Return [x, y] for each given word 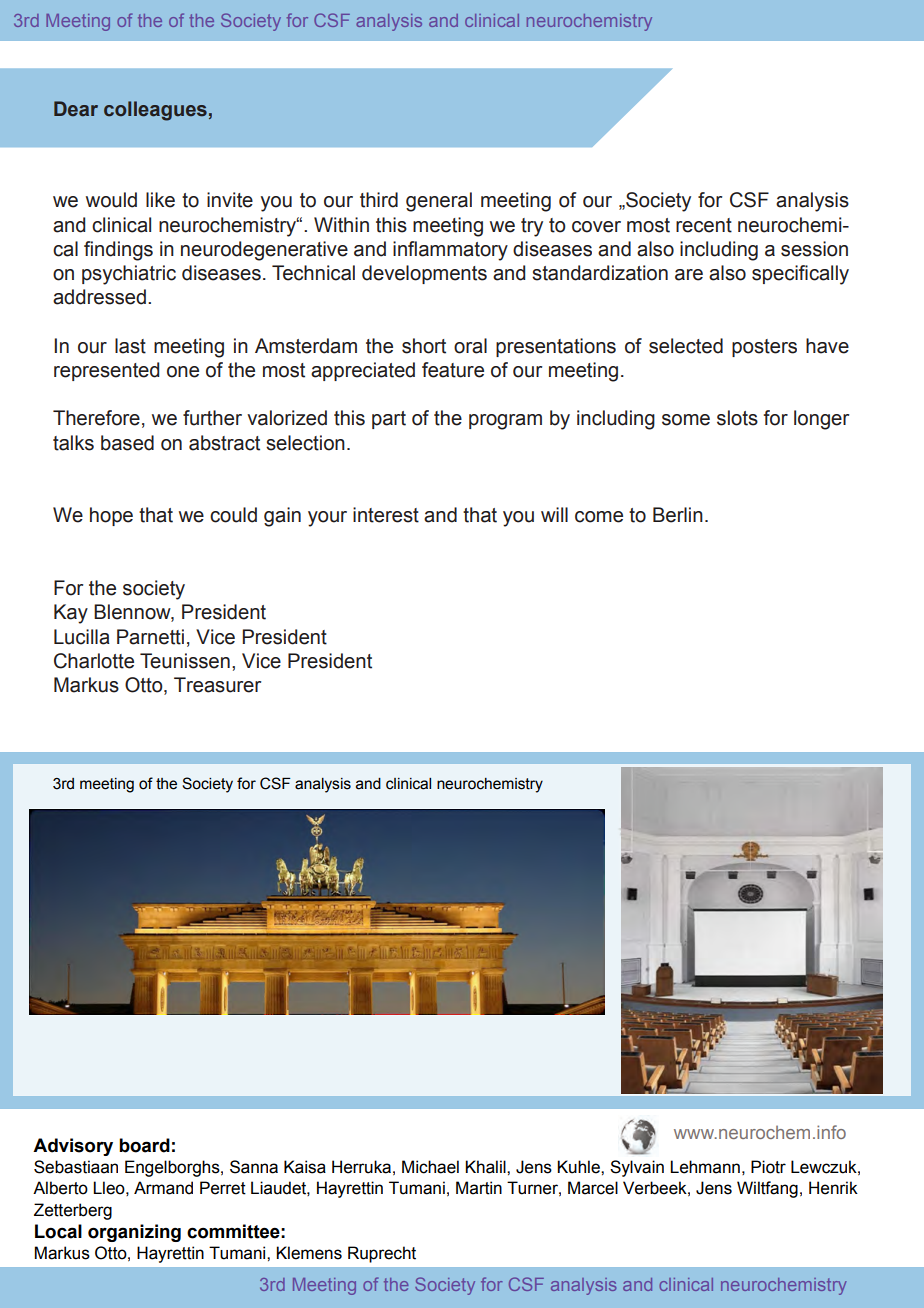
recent [704, 225]
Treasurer [217, 685]
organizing [134, 1233]
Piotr [768, 1167]
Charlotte [94, 661]
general [439, 202]
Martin [479, 1188]
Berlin [678, 515]
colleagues [155, 111]
